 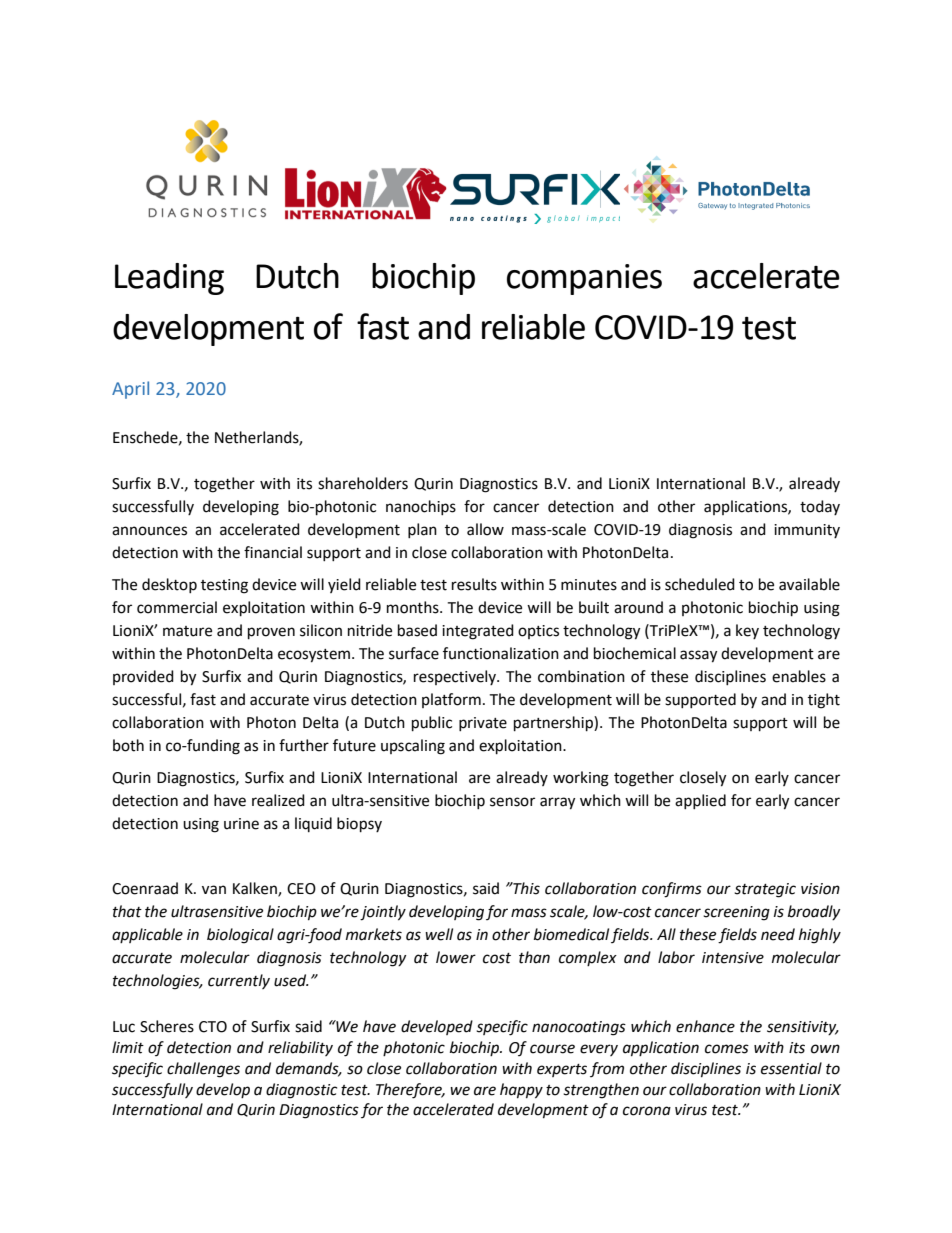 I want to click on provided, so click(x=143, y=677).
